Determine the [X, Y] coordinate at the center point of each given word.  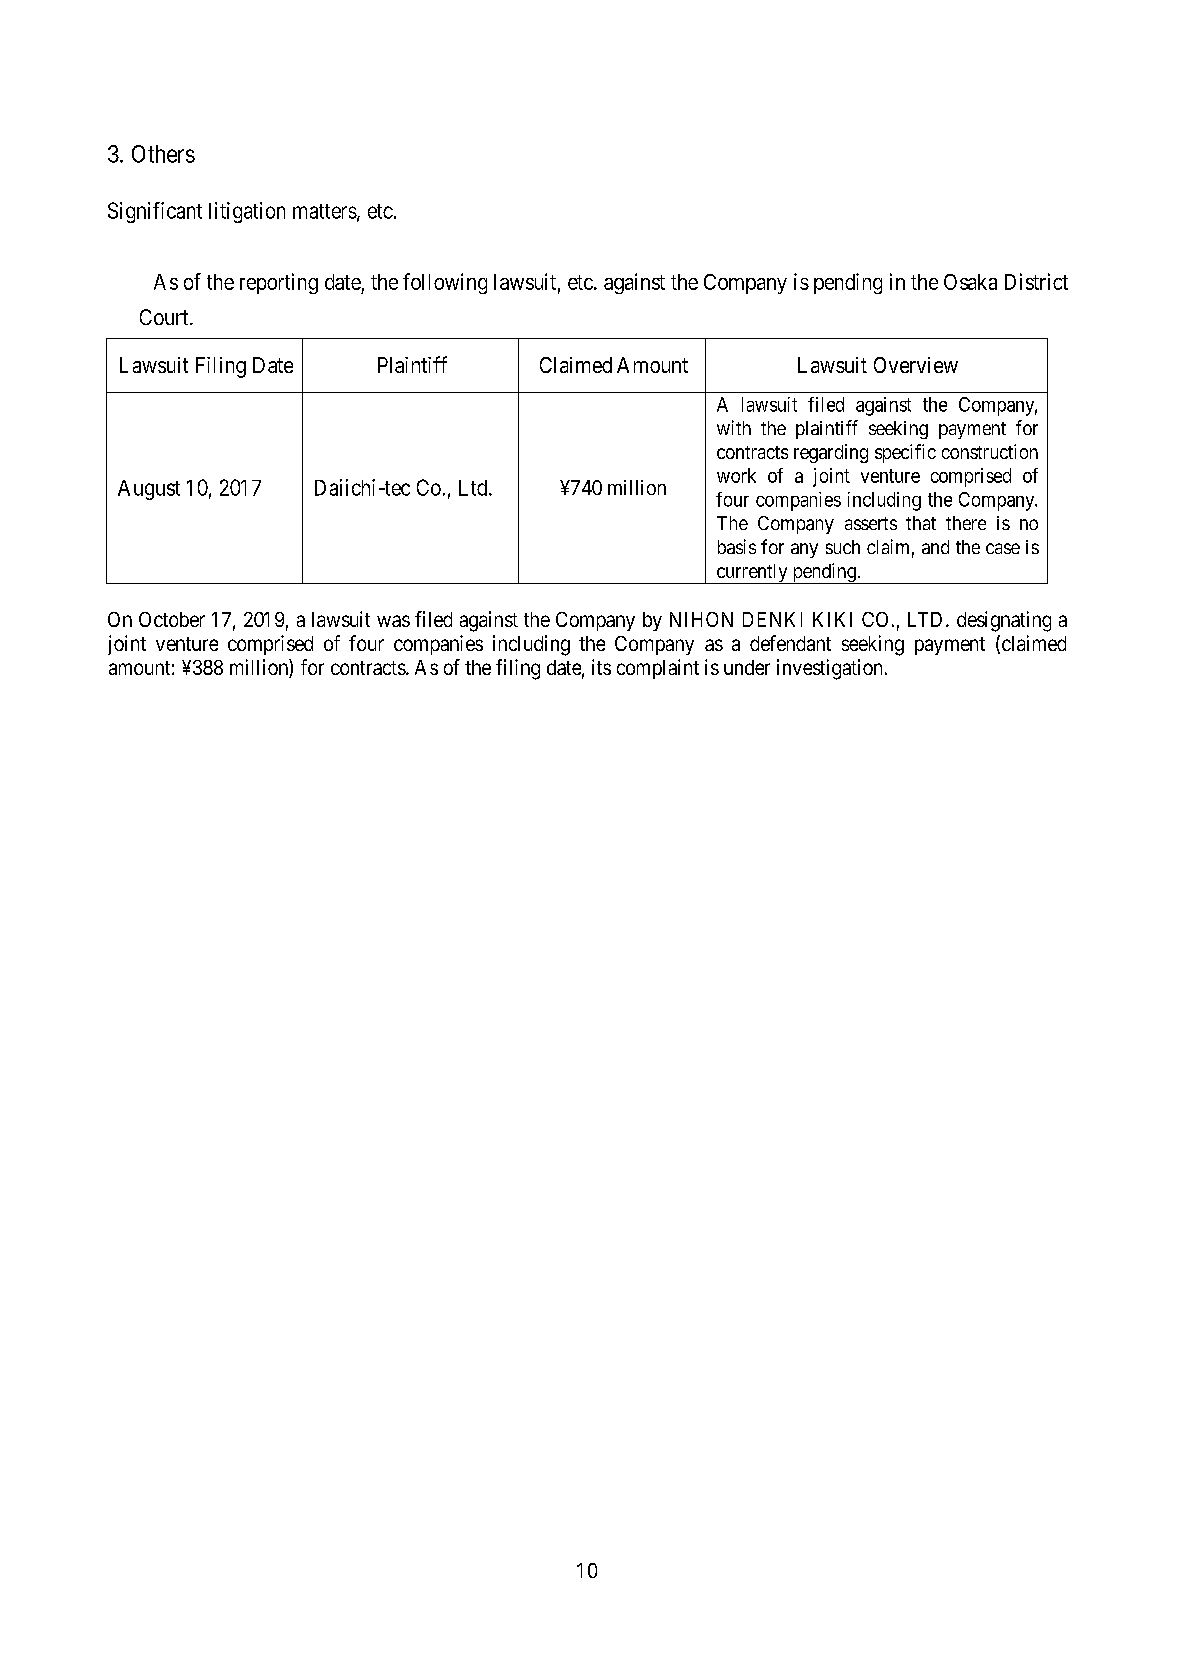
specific [905, 453]
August [149, 490]
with [734, 427]
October [172, 619]
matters [325, 211]
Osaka [970, 282]
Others [163, 154]
